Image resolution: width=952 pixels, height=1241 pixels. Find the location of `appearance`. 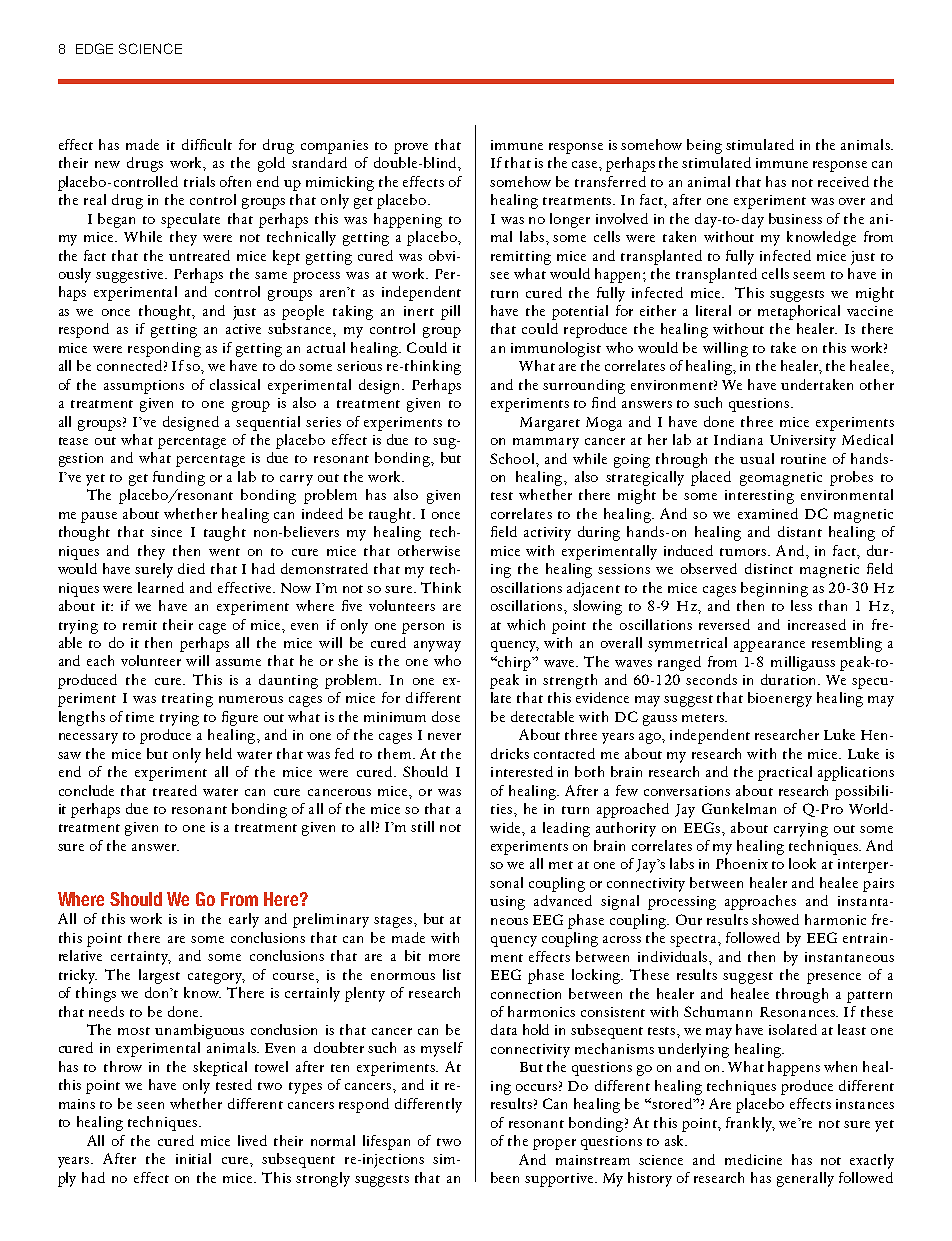

appearance is located at coordinates (769, 646).
